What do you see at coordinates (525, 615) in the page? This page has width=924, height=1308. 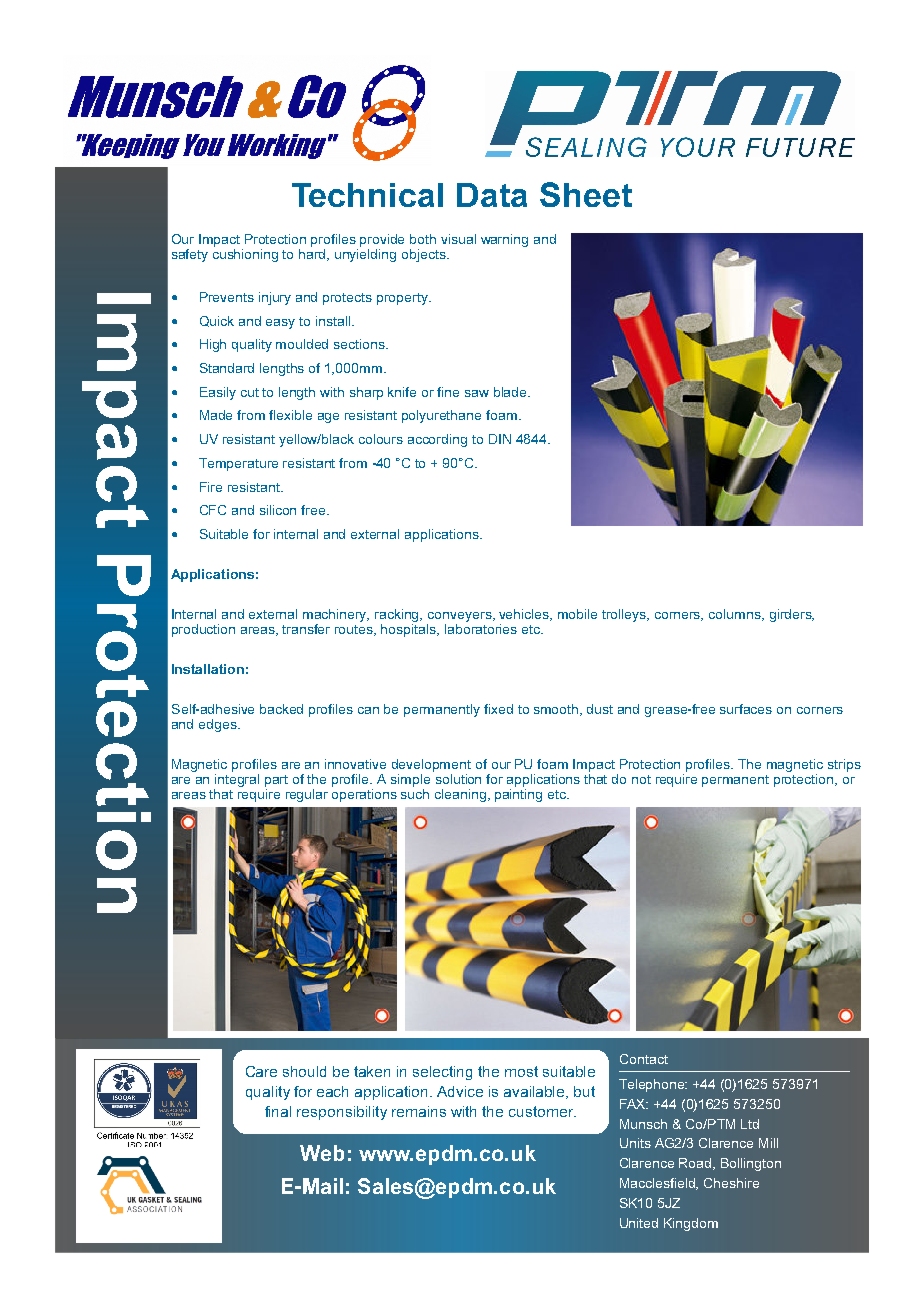 I see `vehicles` at bounding box center [525, 615].
